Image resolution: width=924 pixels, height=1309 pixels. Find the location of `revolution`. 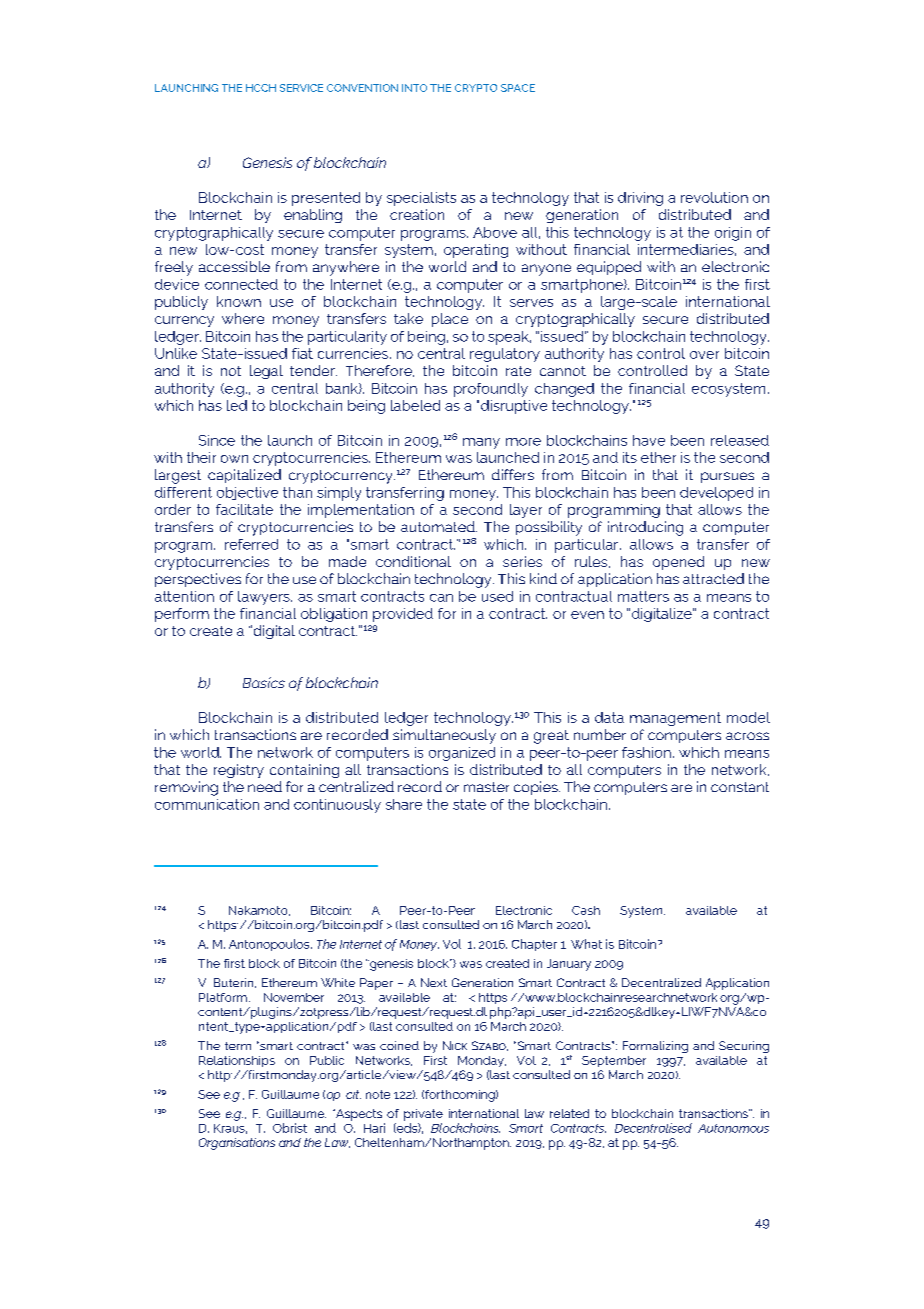

revolution is located at coordinates (714, 197).
